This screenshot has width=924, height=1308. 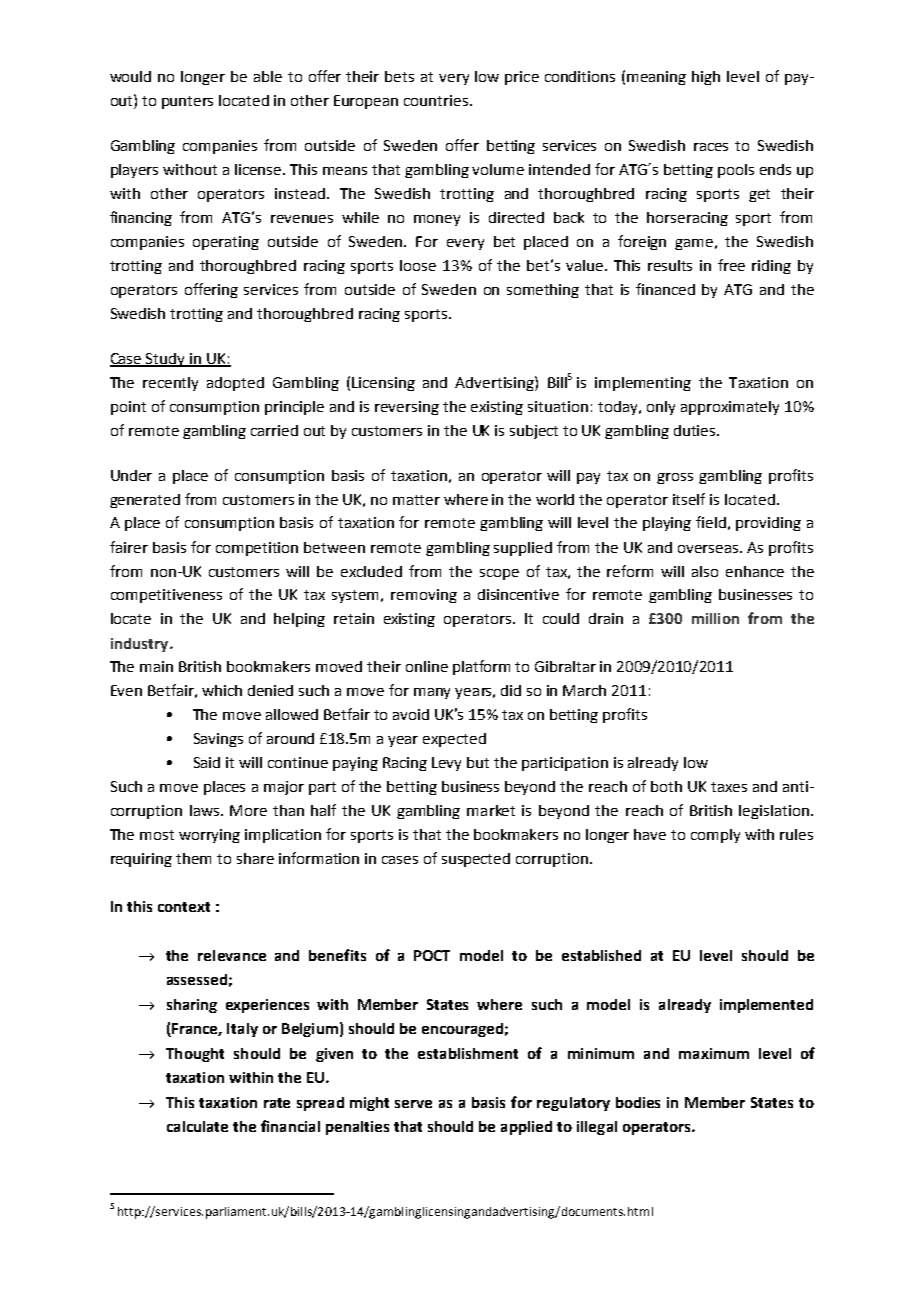 I want to click on calculate, so click(x=197, y=1126).
